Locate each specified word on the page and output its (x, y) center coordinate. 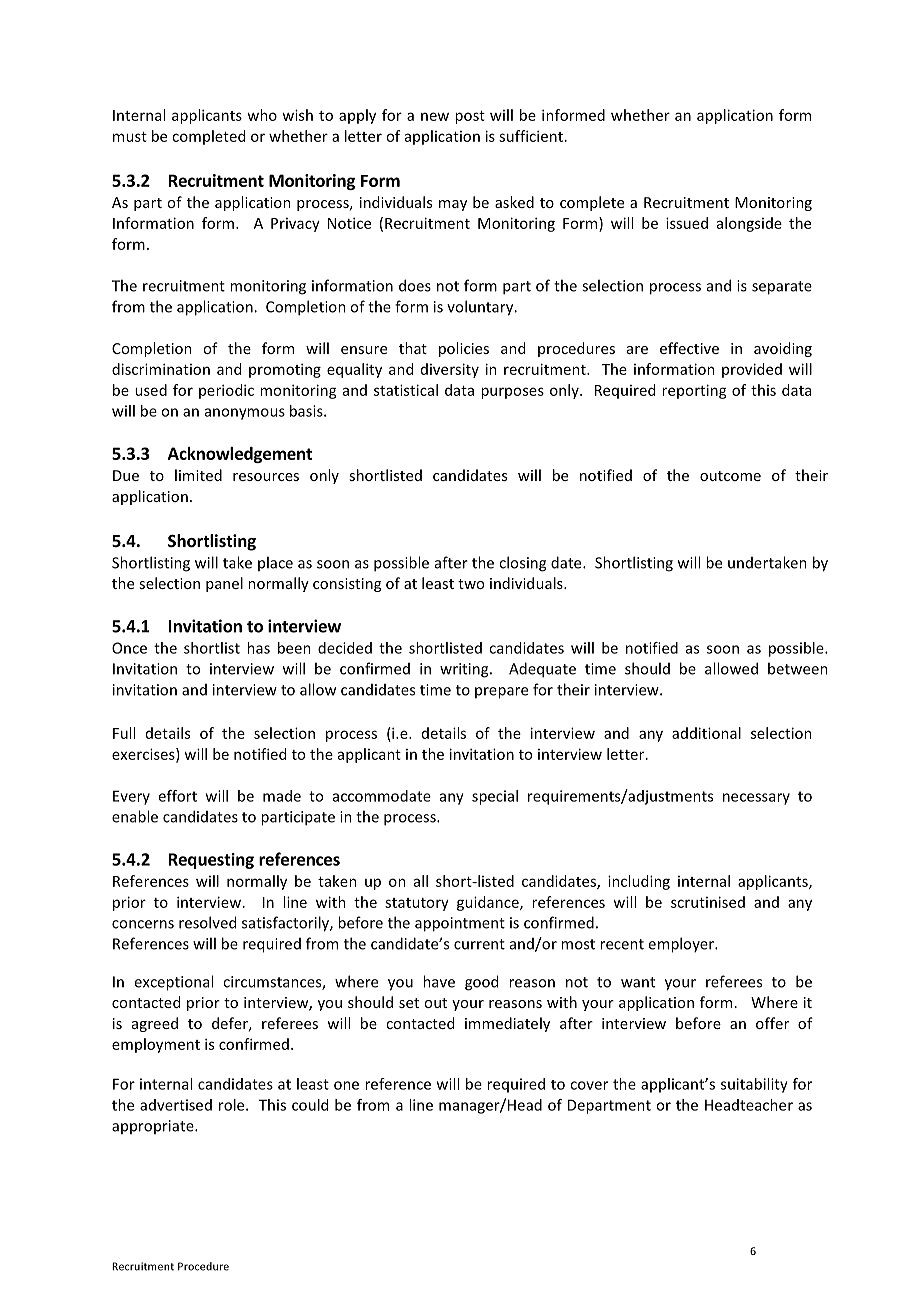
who (262, 115)
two (471, 584)
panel (224, 584)
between (798, 668)
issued (687, 223)
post (470, 117)
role (233, 1105)
